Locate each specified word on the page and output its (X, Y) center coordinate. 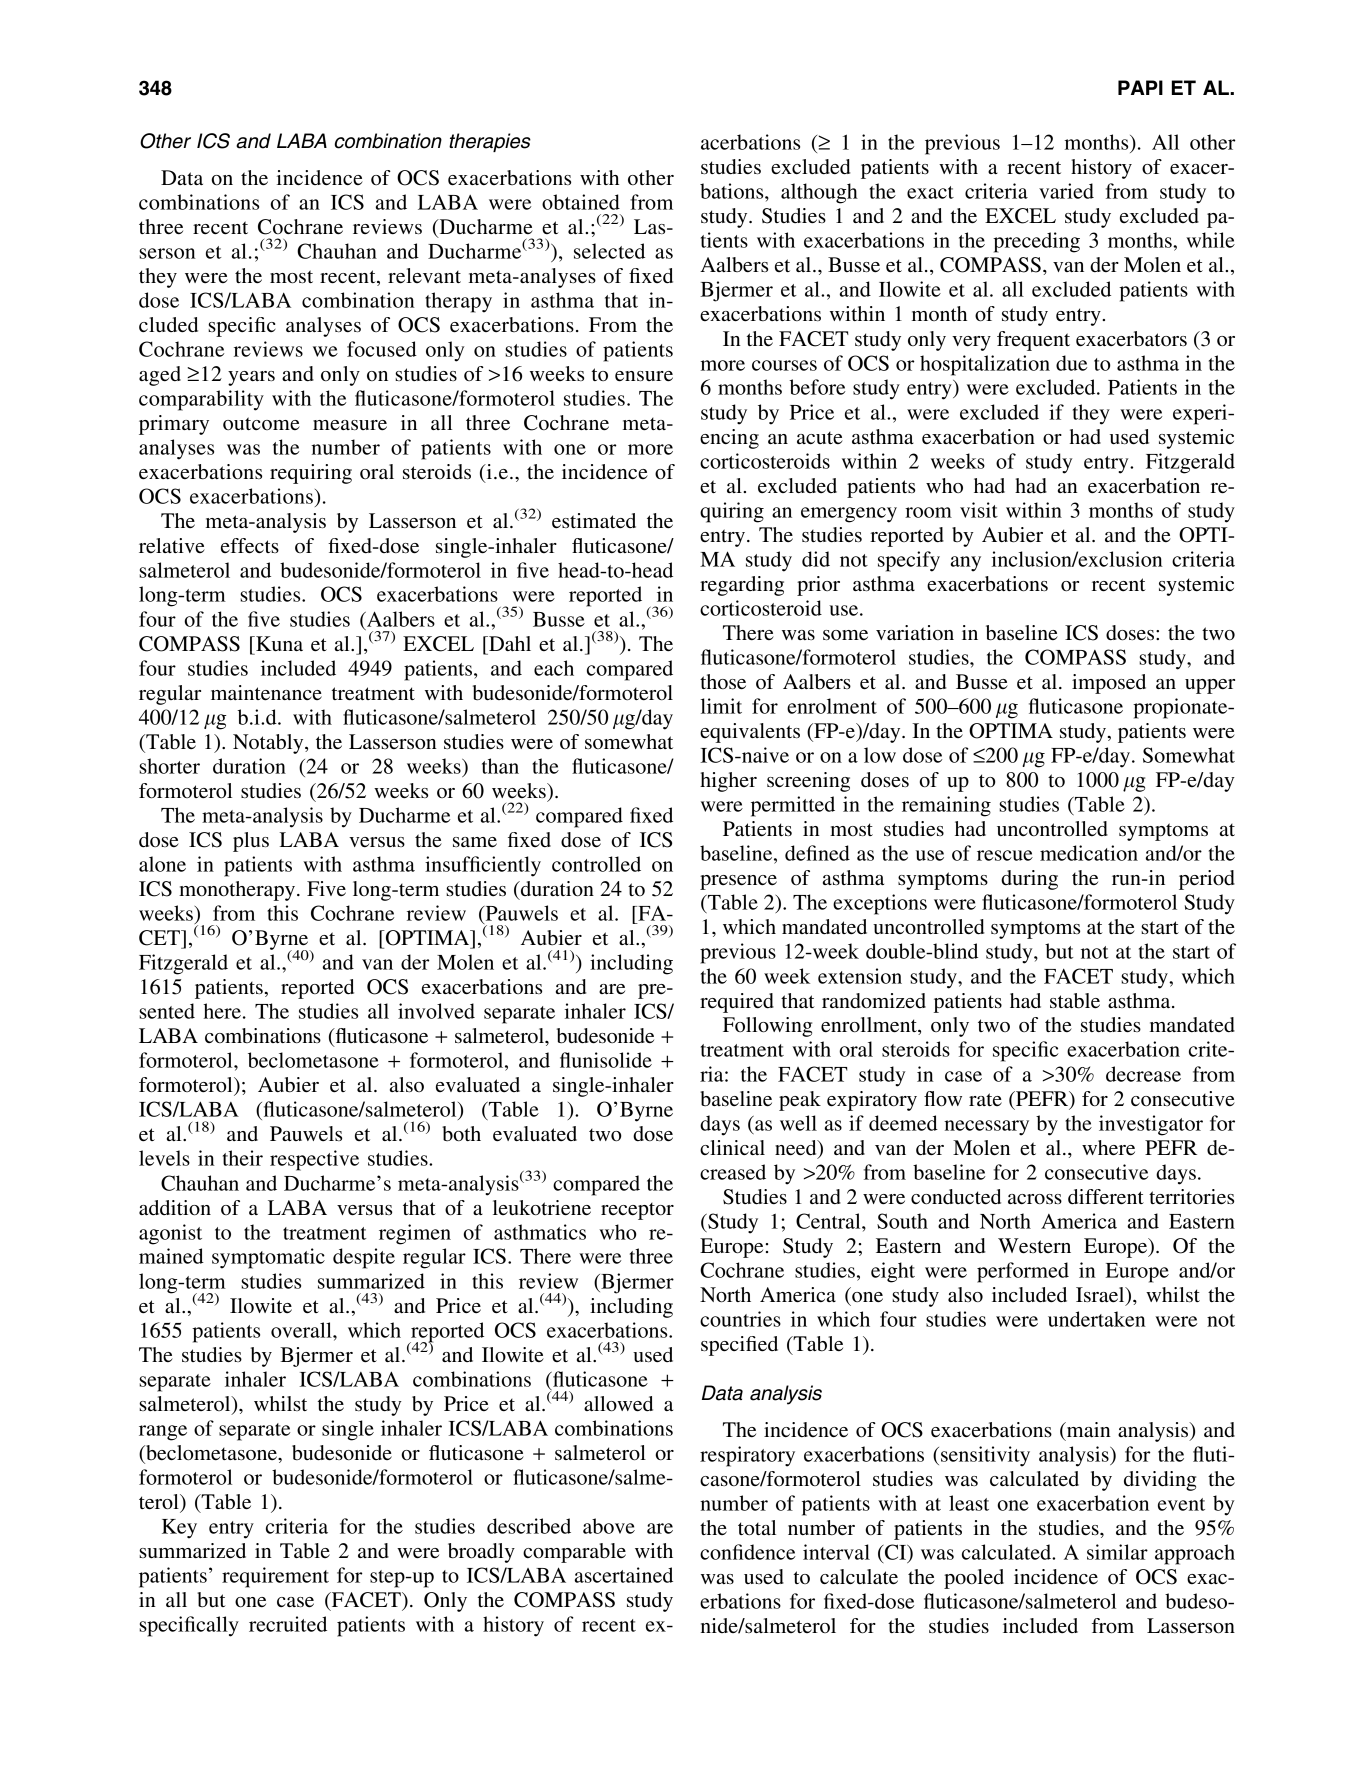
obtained (581, 202)
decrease (1143, 1074)
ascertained (624, 1575)
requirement (275, 1577)
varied (1066, 191)
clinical (732, 1147)
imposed (1109, 684)
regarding (742, 586)
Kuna (278, 643)
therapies (490, 142)
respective (314, 1160)
